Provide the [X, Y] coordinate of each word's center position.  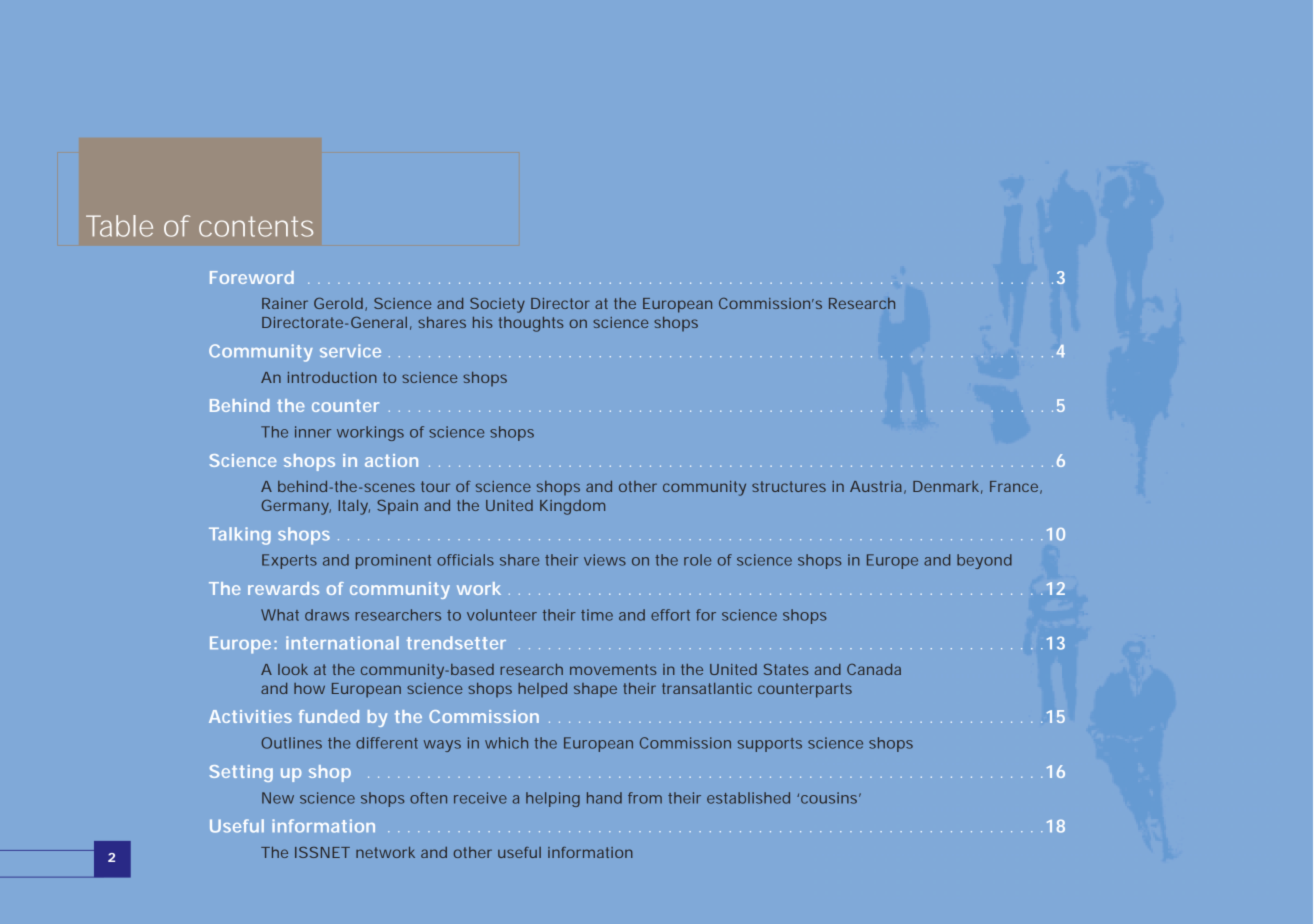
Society [497, 305]
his [482, 322]
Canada [874, 669]
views [605, 560]
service [350, 351]
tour [435, 486]
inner [313, 432]
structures [789, 486]
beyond [984, 561]
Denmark [948, 487]
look [293, 669]
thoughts [531, 324]
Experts [289, 561]
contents [256, 226]
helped [542, 690]
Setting [241, 773]
